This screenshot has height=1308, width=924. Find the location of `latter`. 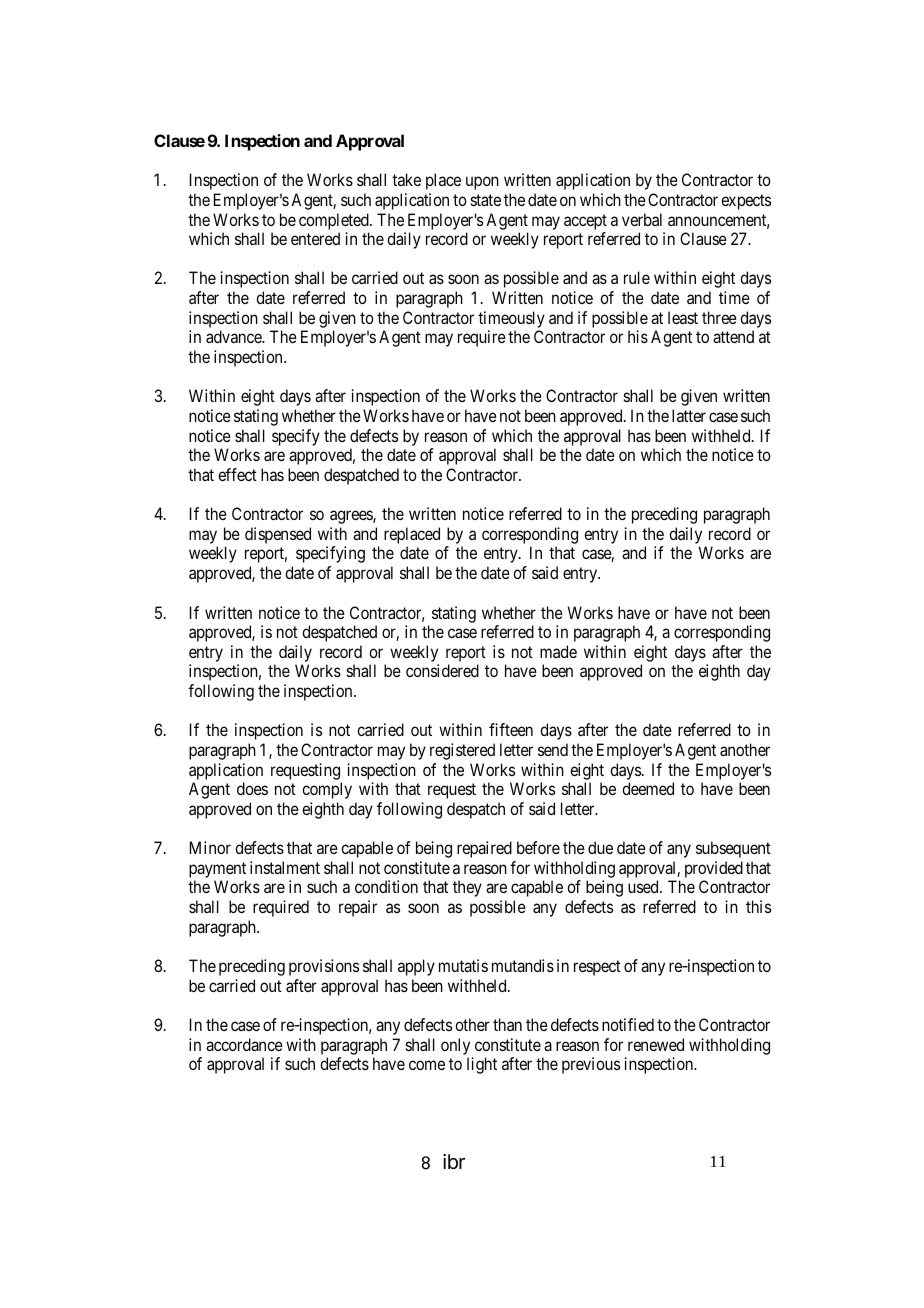

latter is located at coordinates (689, 415).
